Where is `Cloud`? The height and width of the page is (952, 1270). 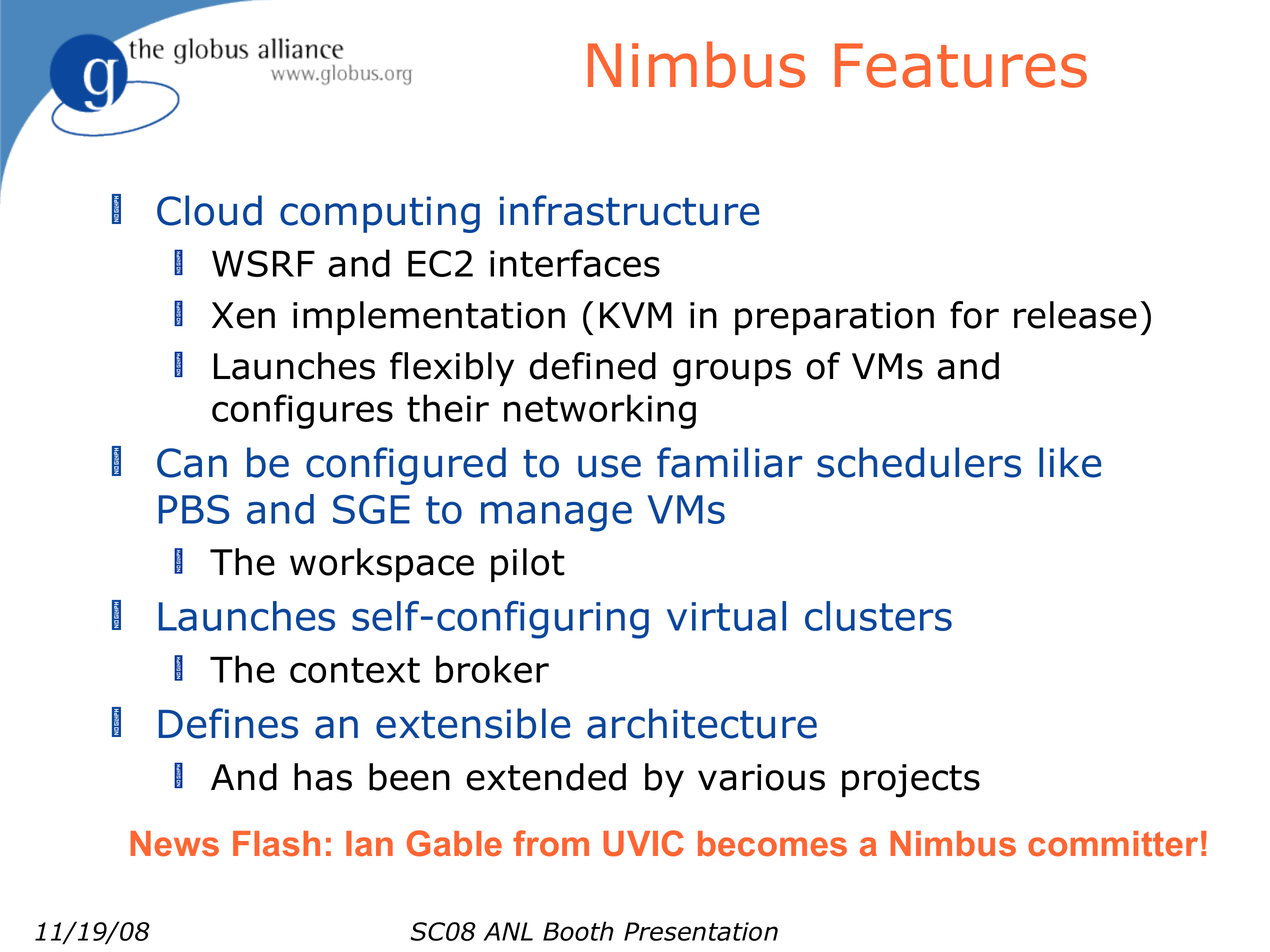 Cloud is located at coordinates (209, 210).
